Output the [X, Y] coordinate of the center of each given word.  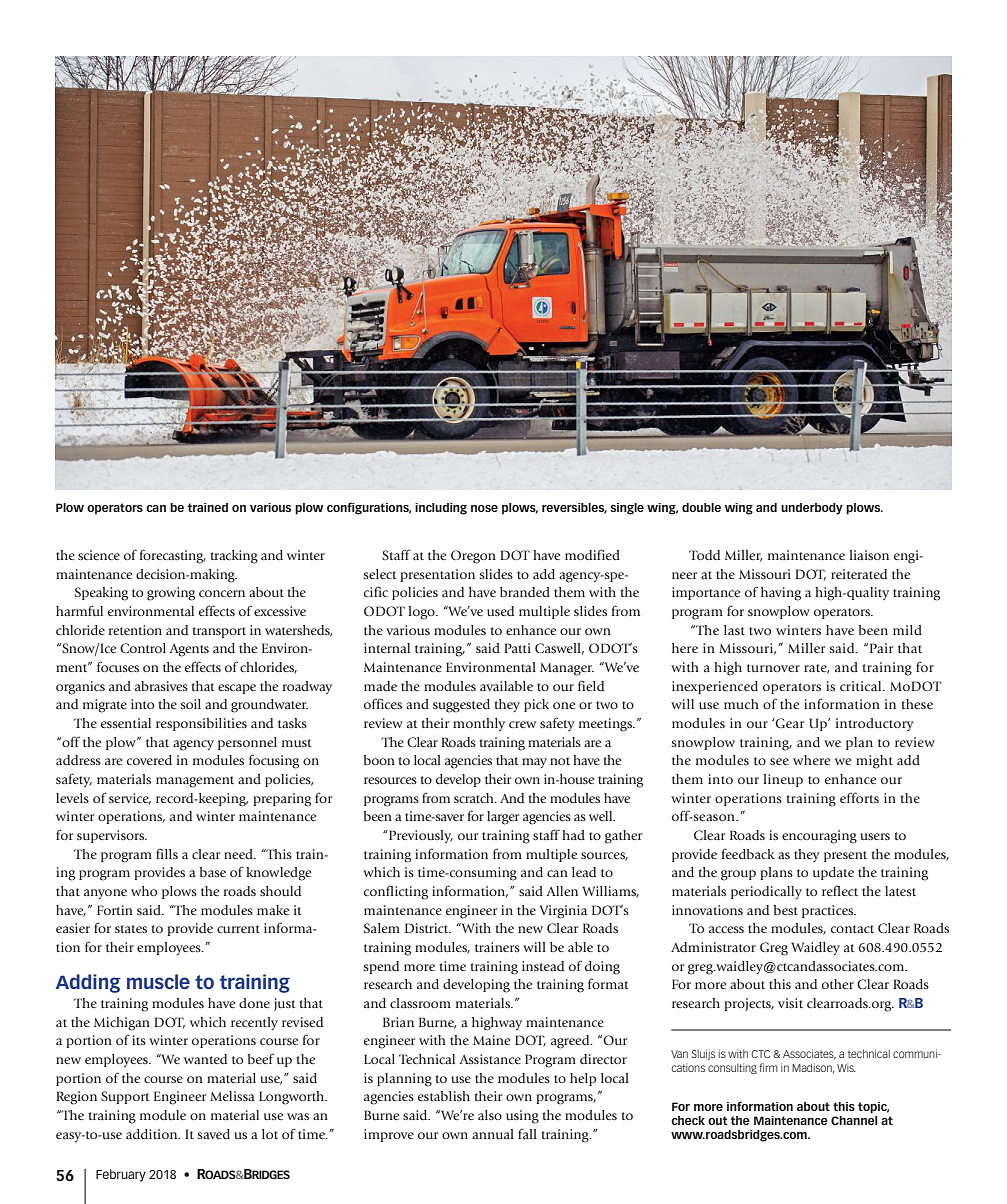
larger [503, 818]
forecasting [173, 556]
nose [484, 508]
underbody [812, 509]
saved [213, 1134]
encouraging [819, 837]
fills [167, 853]
